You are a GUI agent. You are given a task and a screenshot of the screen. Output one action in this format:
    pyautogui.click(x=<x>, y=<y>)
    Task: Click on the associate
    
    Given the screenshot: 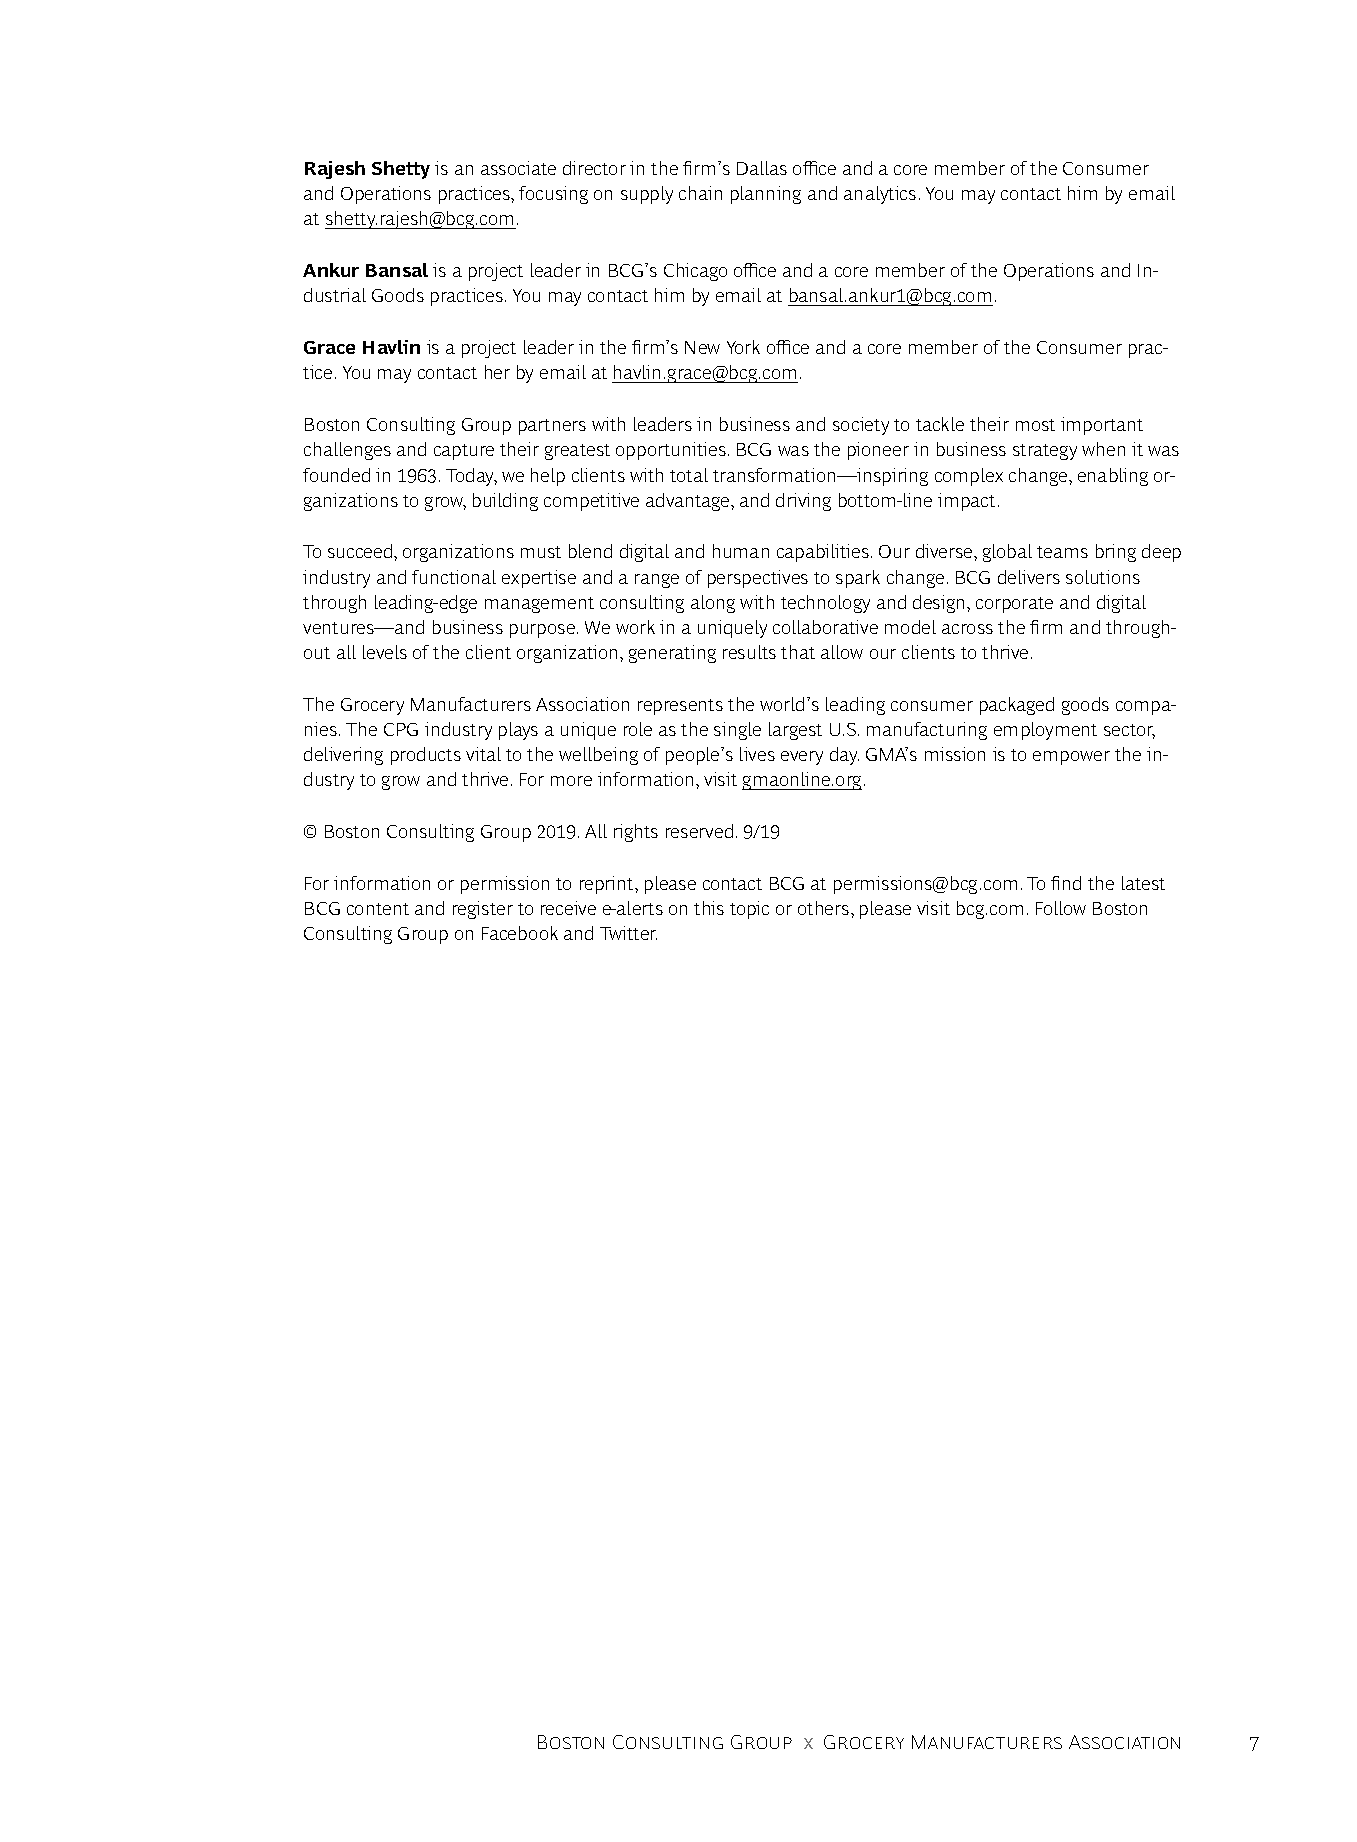 What is the action you would take?
    pyautogui.click(x=518, y=168)
